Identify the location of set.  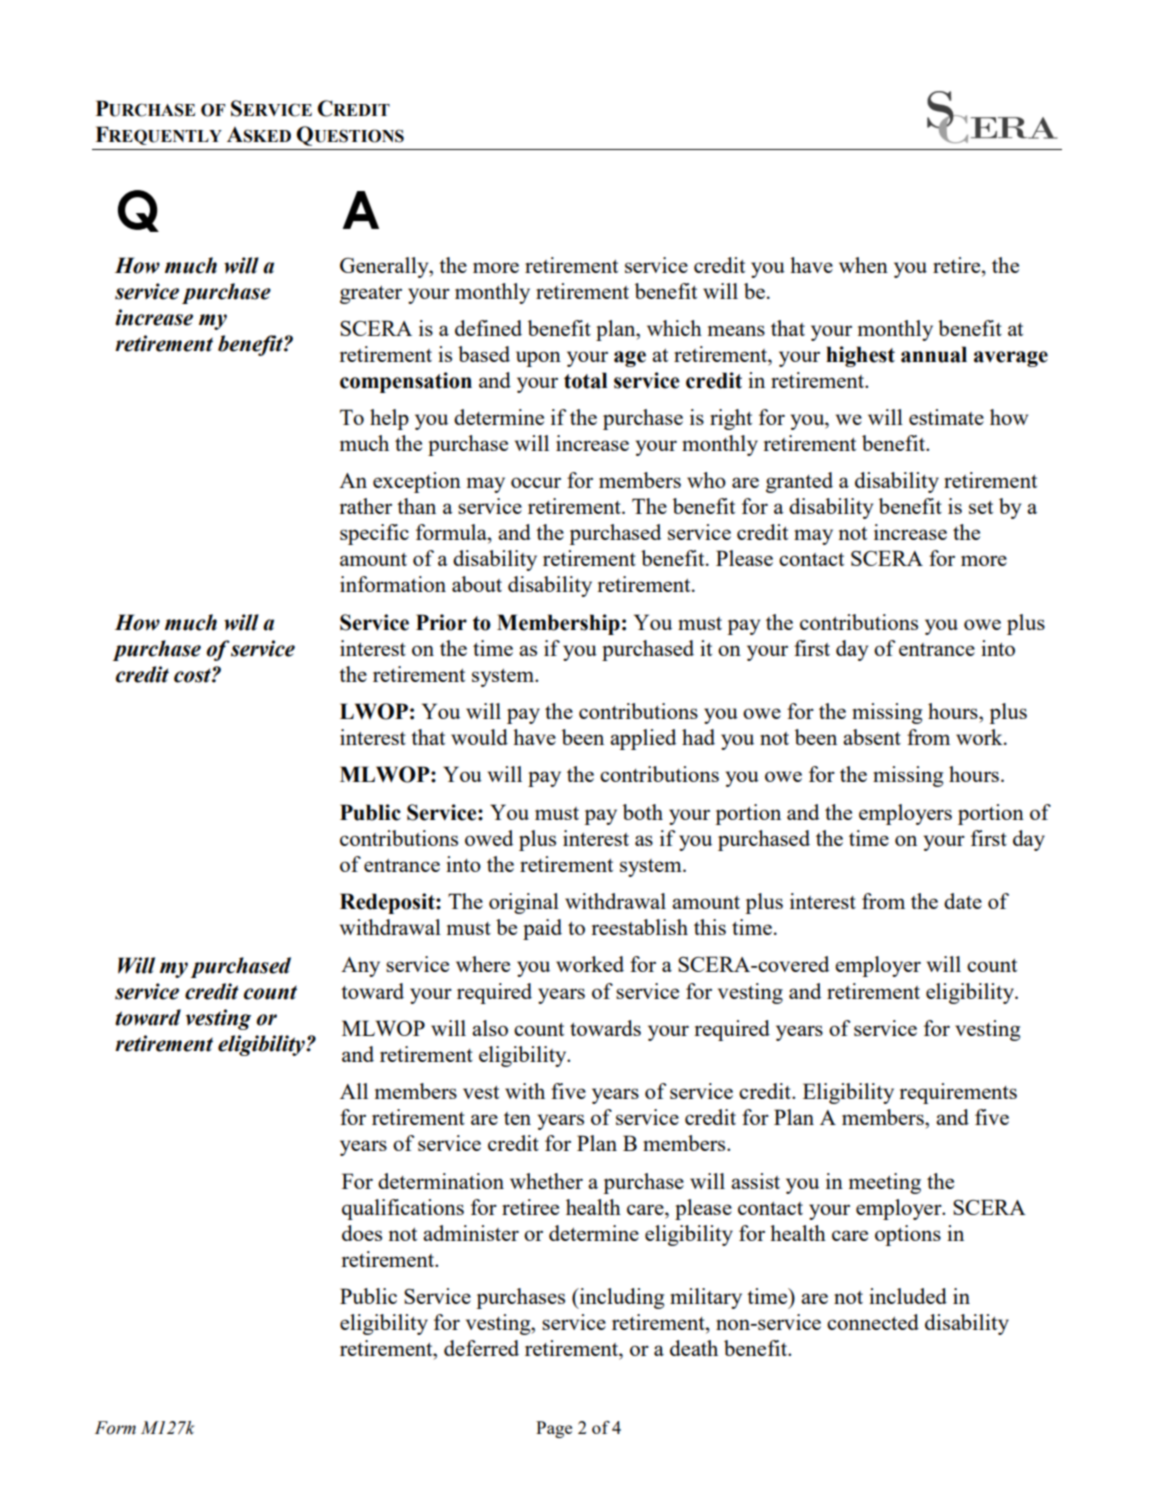
(981, 507).
